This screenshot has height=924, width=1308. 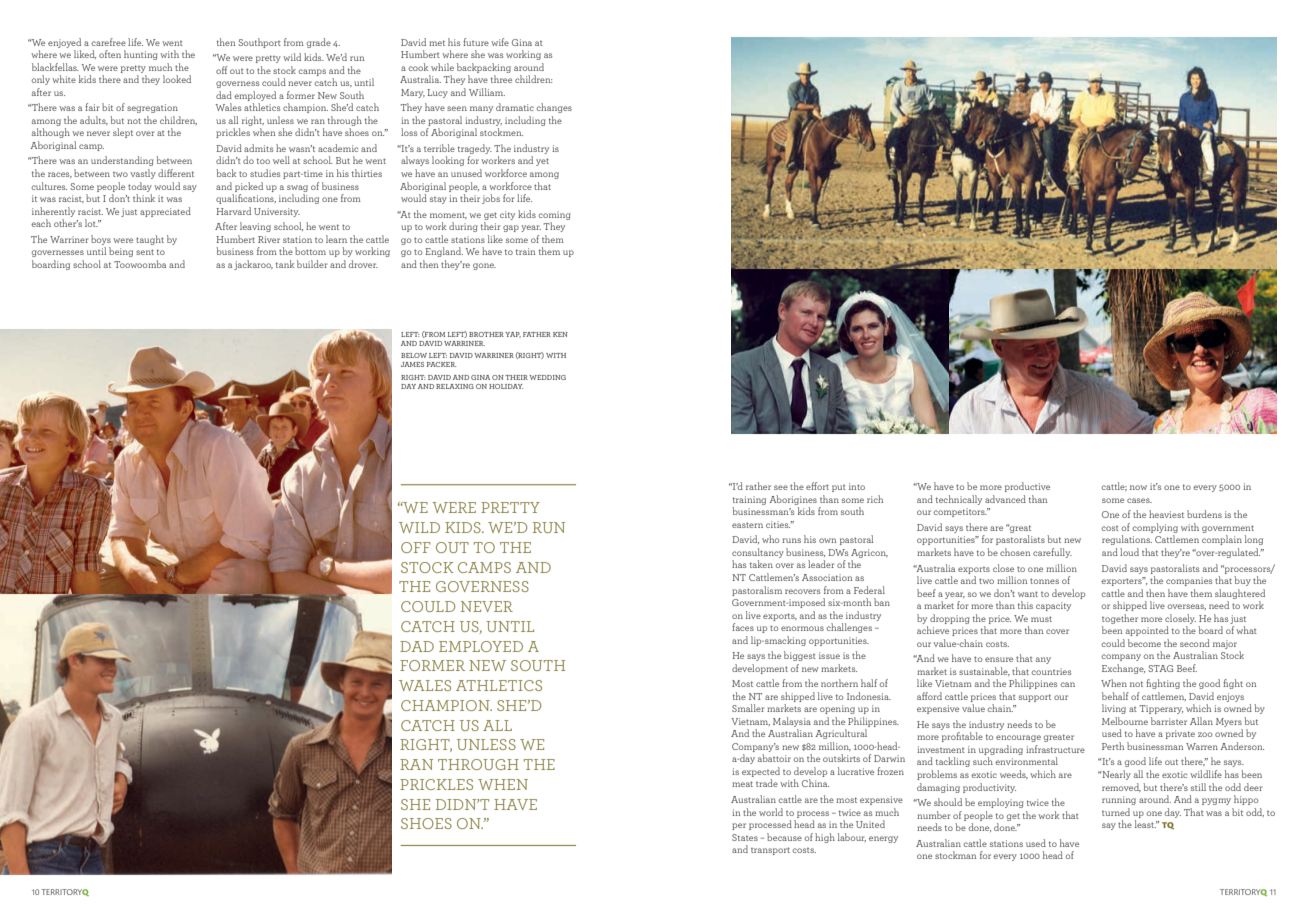 I want to click on States, so click(x=745, y=837).
